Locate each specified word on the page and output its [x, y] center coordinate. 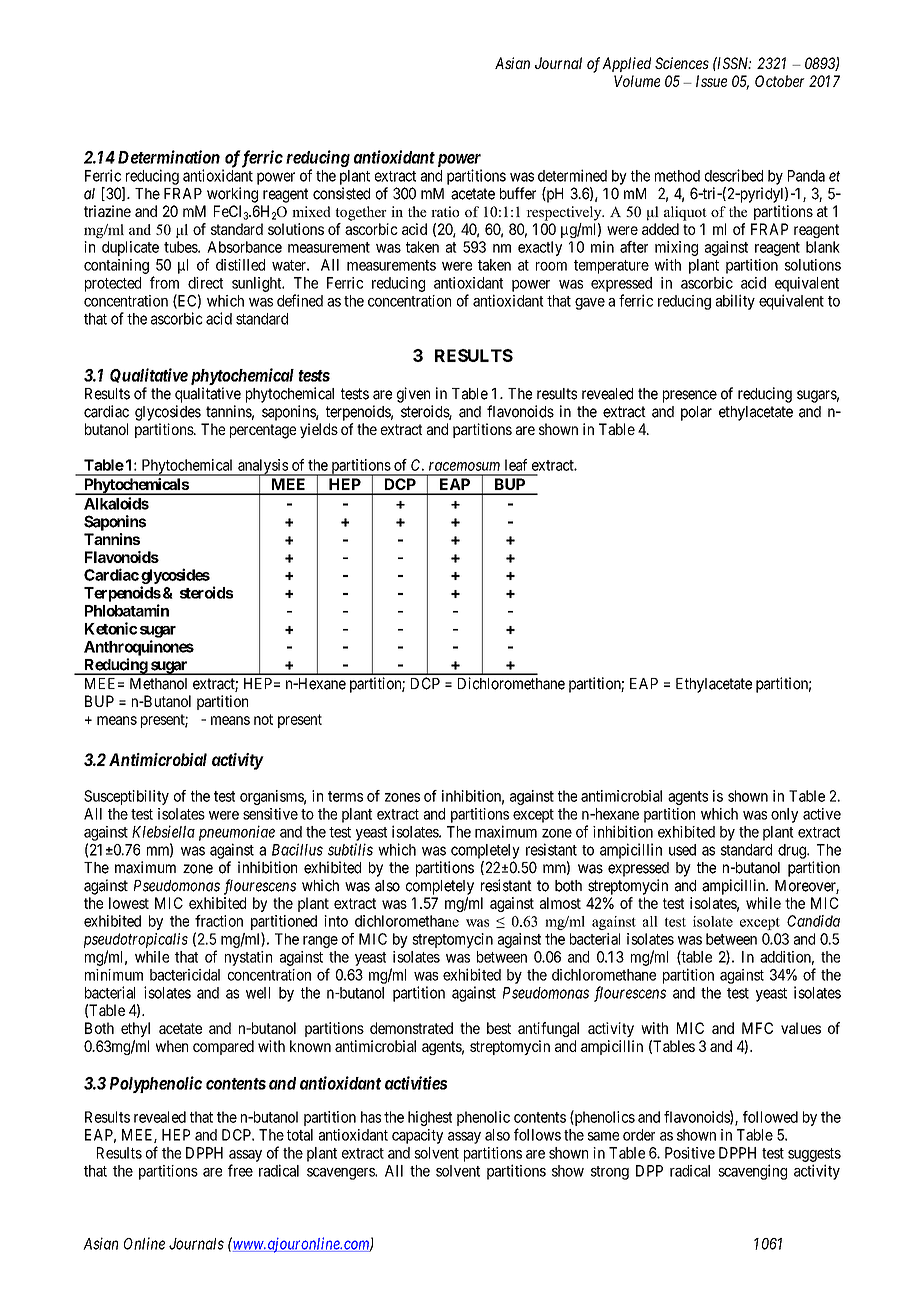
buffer [518, 193]
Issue [711, 81]
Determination [169, 157]
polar [696, 413]
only [784, 815]
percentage [263, 431]
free [240, 1170]
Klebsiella [163, 831]
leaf [516, 465]
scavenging [752, 1172]
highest [430, 1118]
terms [345, 796]
